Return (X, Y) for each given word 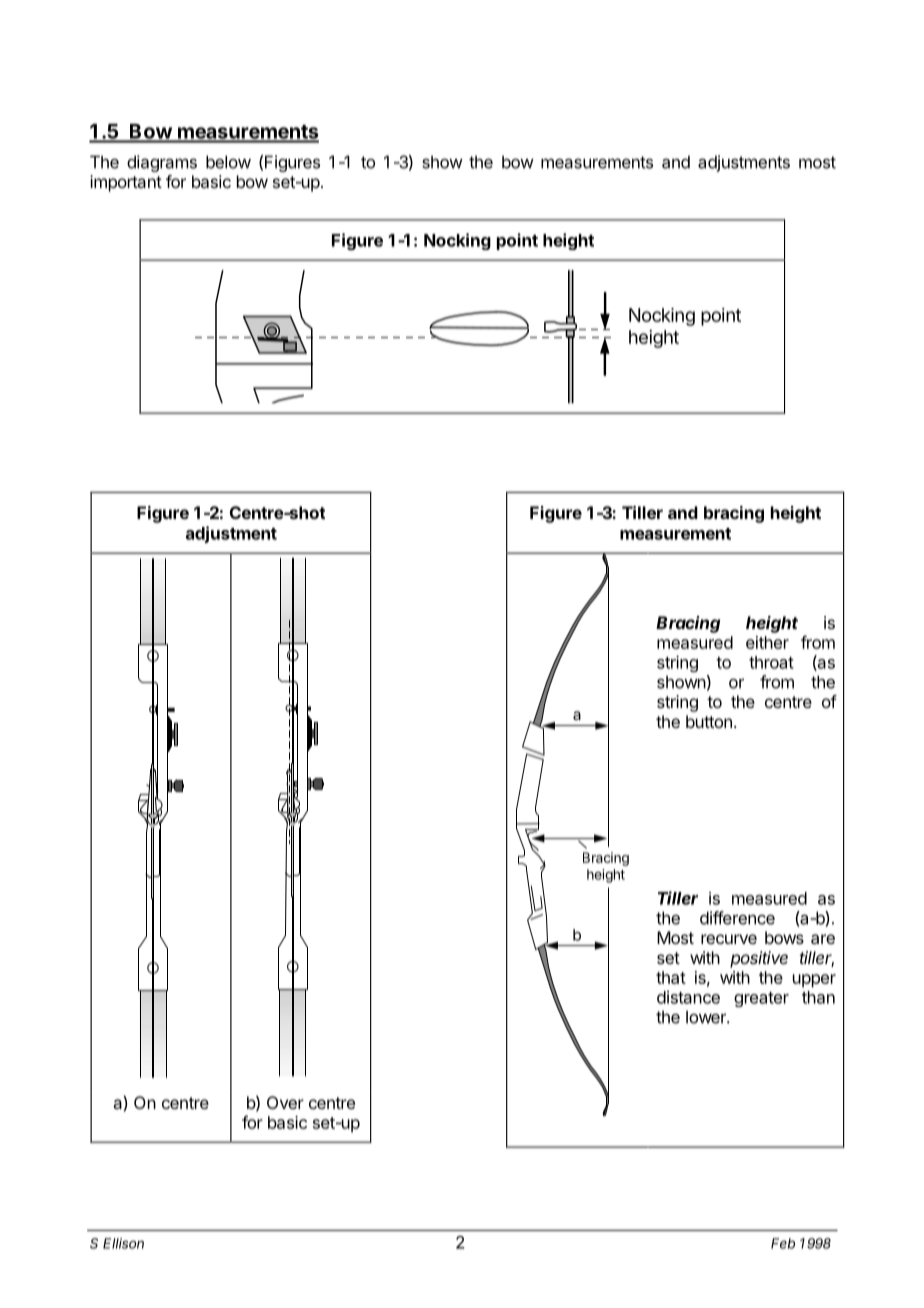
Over (285, 1102)
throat (771, 662)
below (228, 162)
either (767, 642)
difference (737, 918)
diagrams (162, 163)
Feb (783, 1243)
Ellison (123, 1243)
